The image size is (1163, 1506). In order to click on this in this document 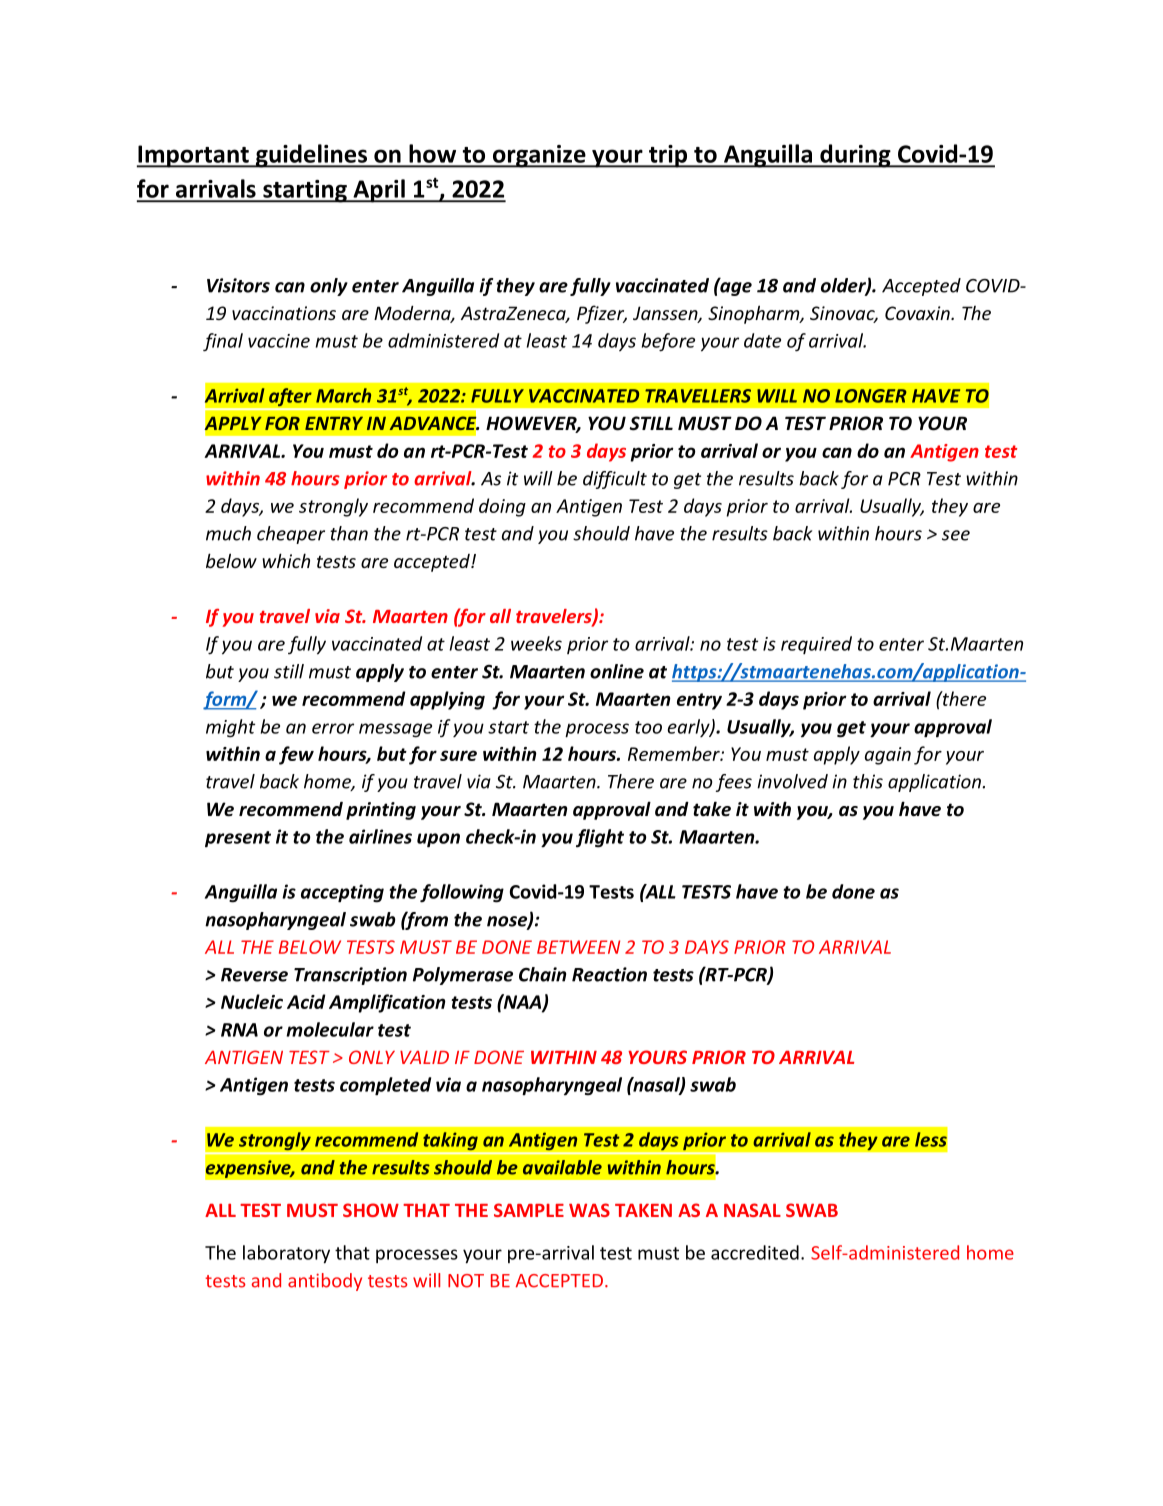, I will do `click(868, 781)`.
